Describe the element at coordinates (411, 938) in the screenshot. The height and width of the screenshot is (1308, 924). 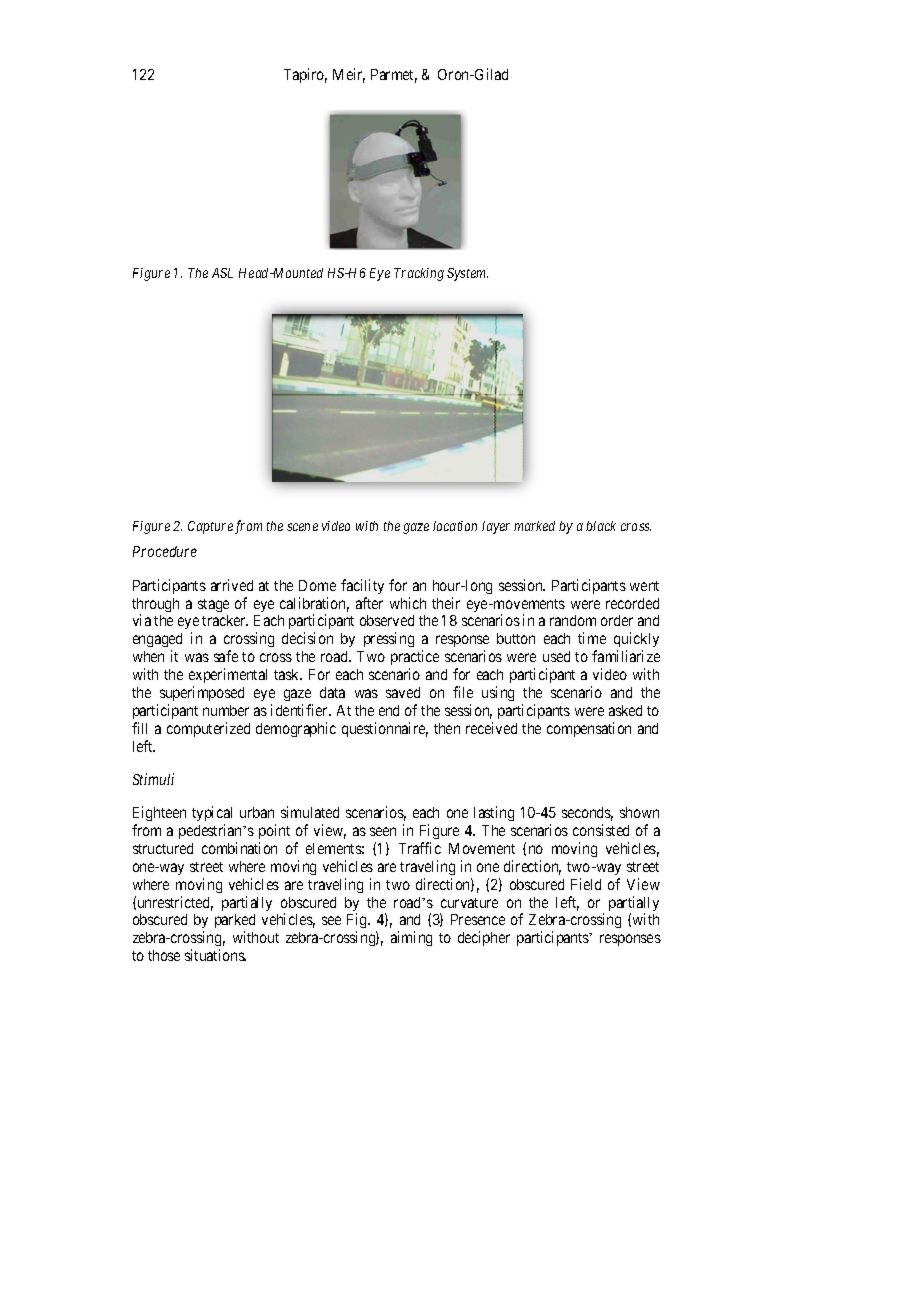
I see `aiming` at that location.
